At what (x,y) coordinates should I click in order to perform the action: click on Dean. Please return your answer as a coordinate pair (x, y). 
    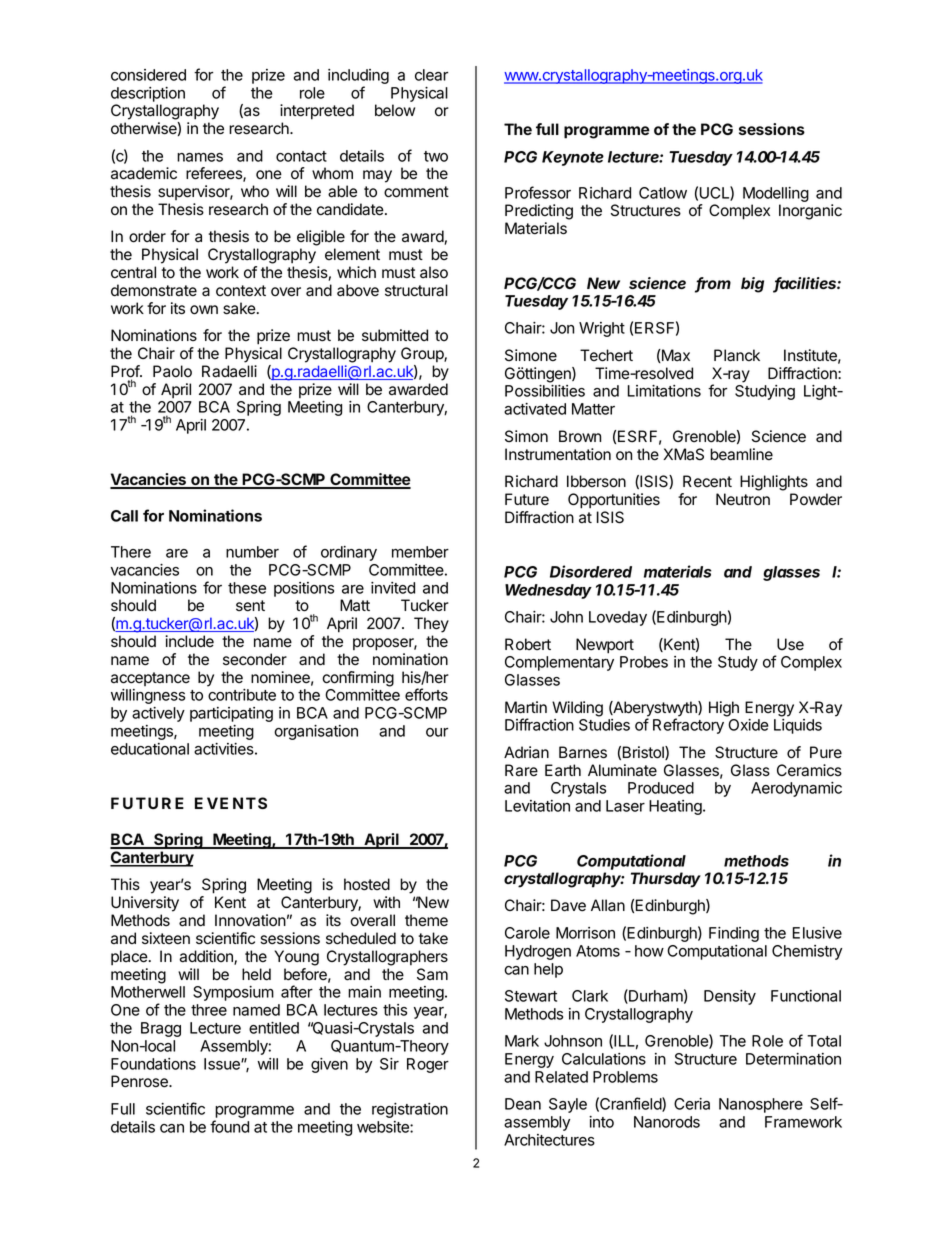
    Looking at the image, I should click on (523, 1104).
